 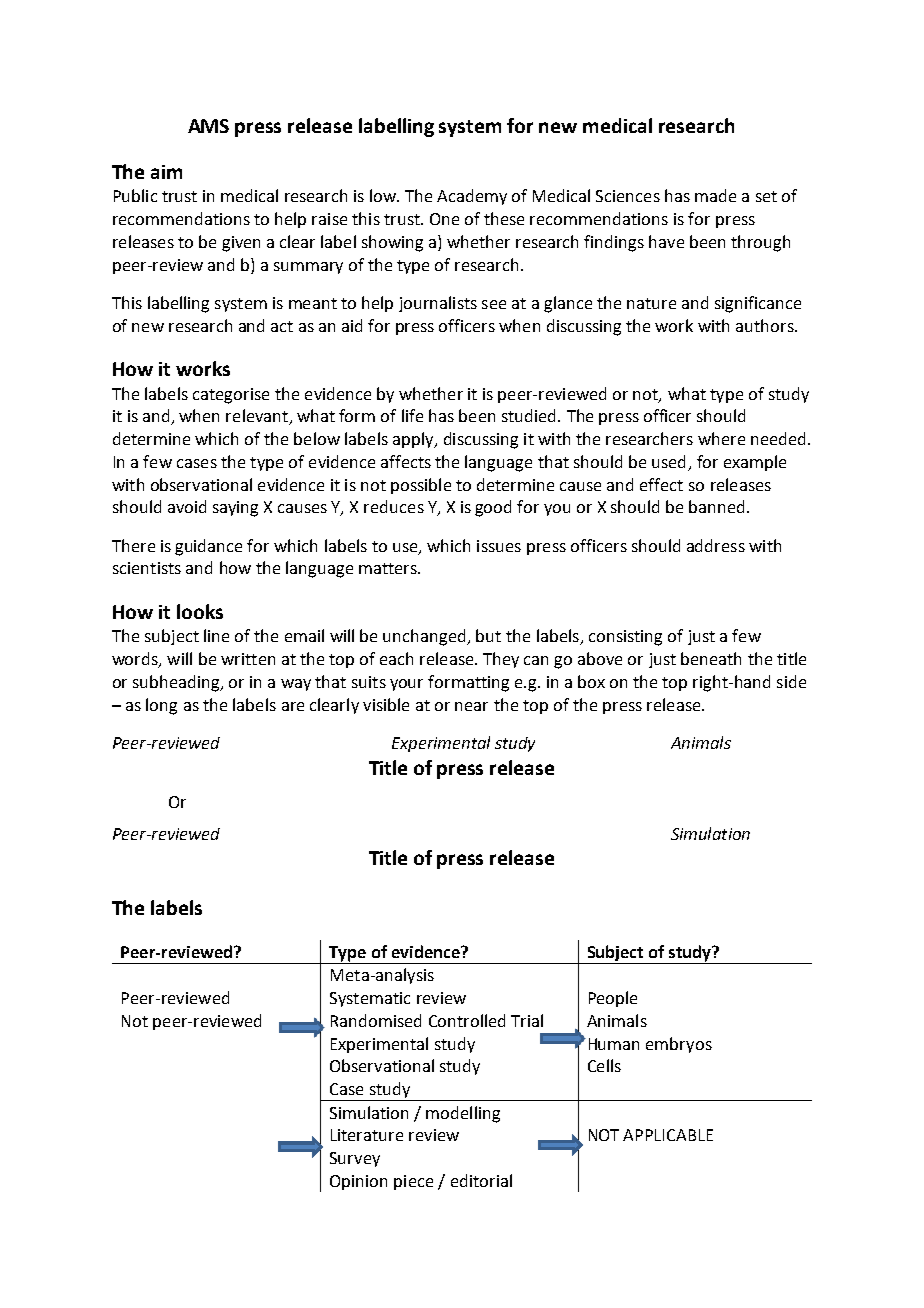 I want to click on made, so click(x=715, y=195).
